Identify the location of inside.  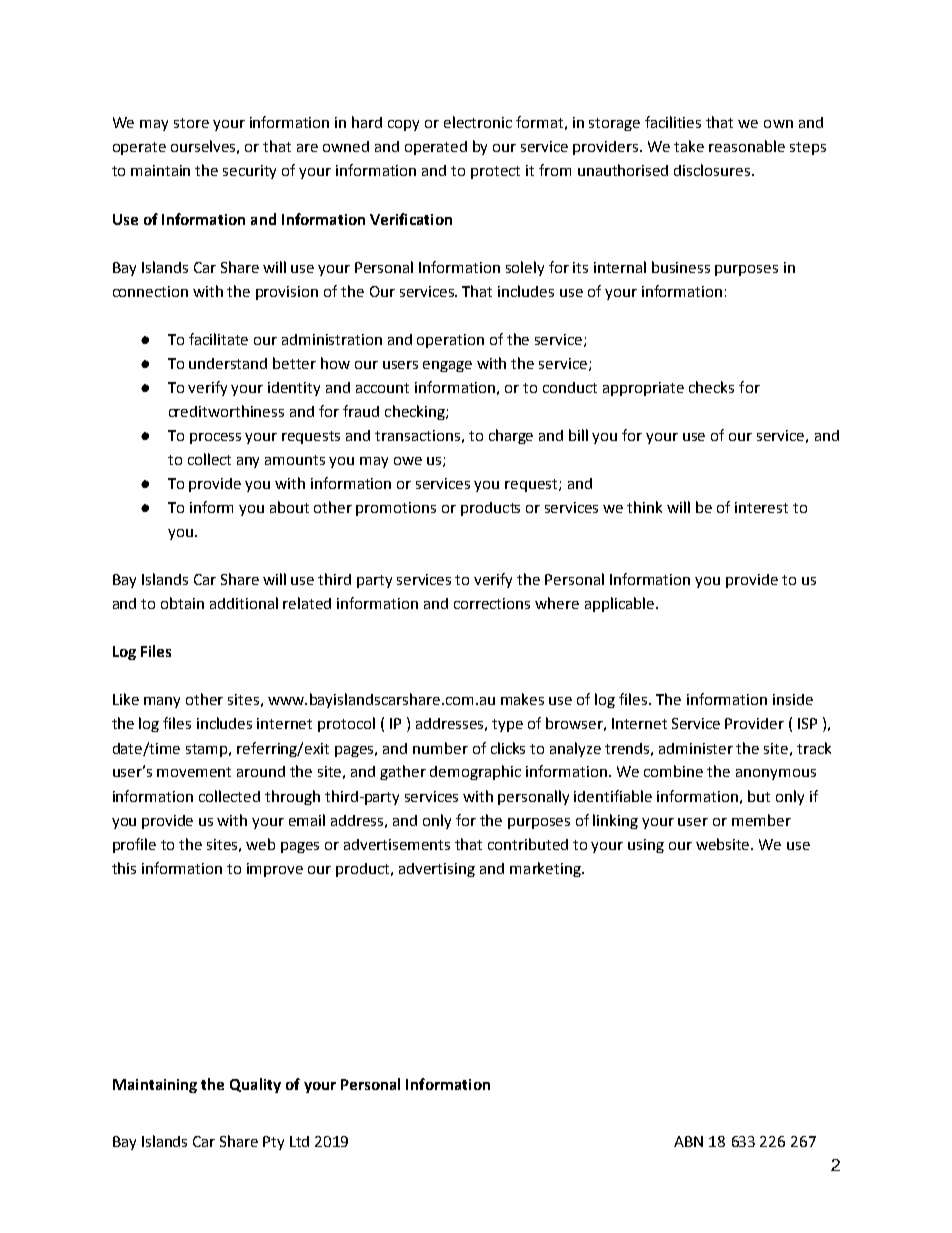
(793, 699).
